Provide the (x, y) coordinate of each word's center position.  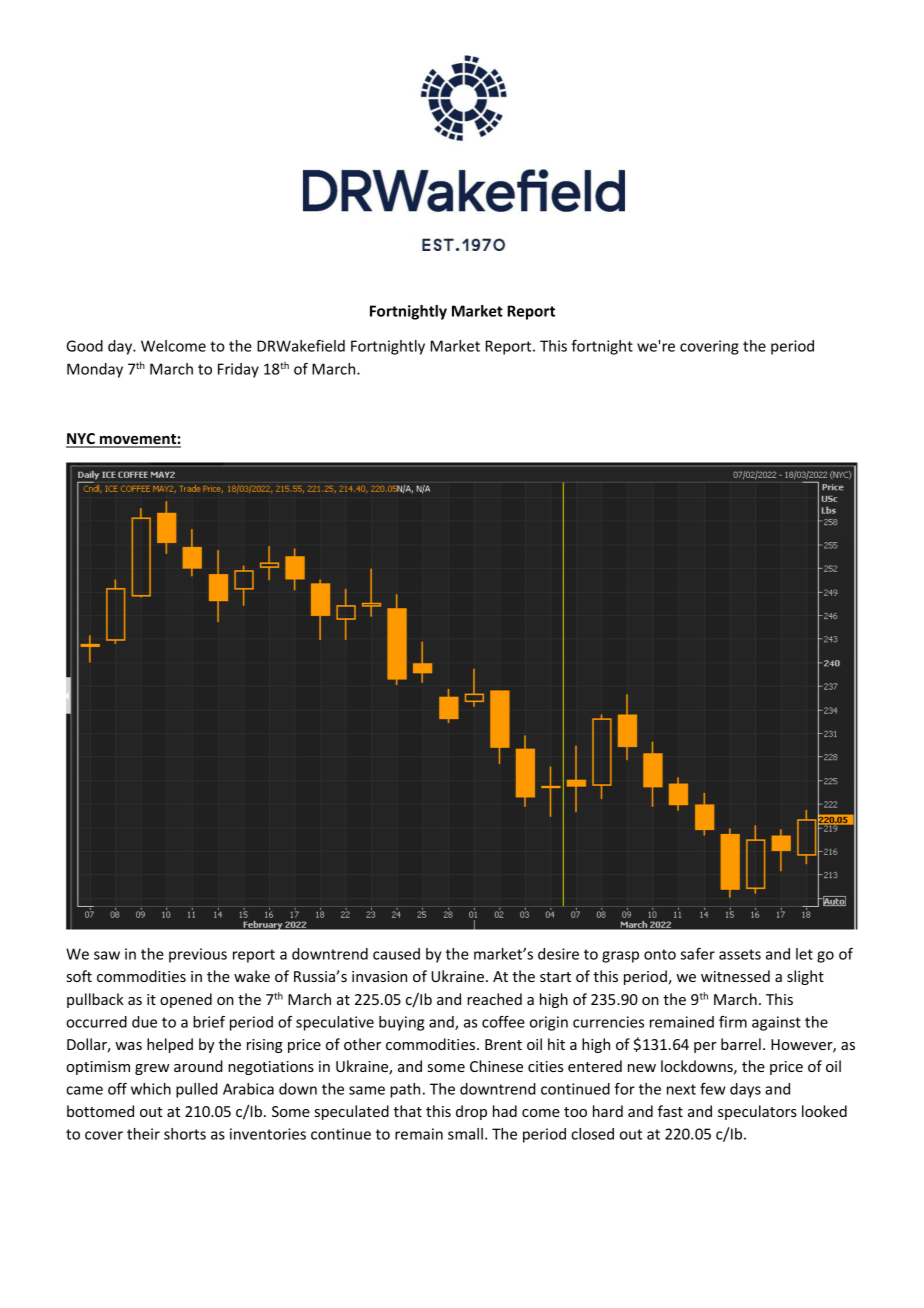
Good (84, 346)
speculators (757, 1112)
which (151, 1089)
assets (740, 954)
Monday (95, 370)
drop (471, 1112)
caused (396, 954)
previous (198, 955)
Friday (238, 370)
